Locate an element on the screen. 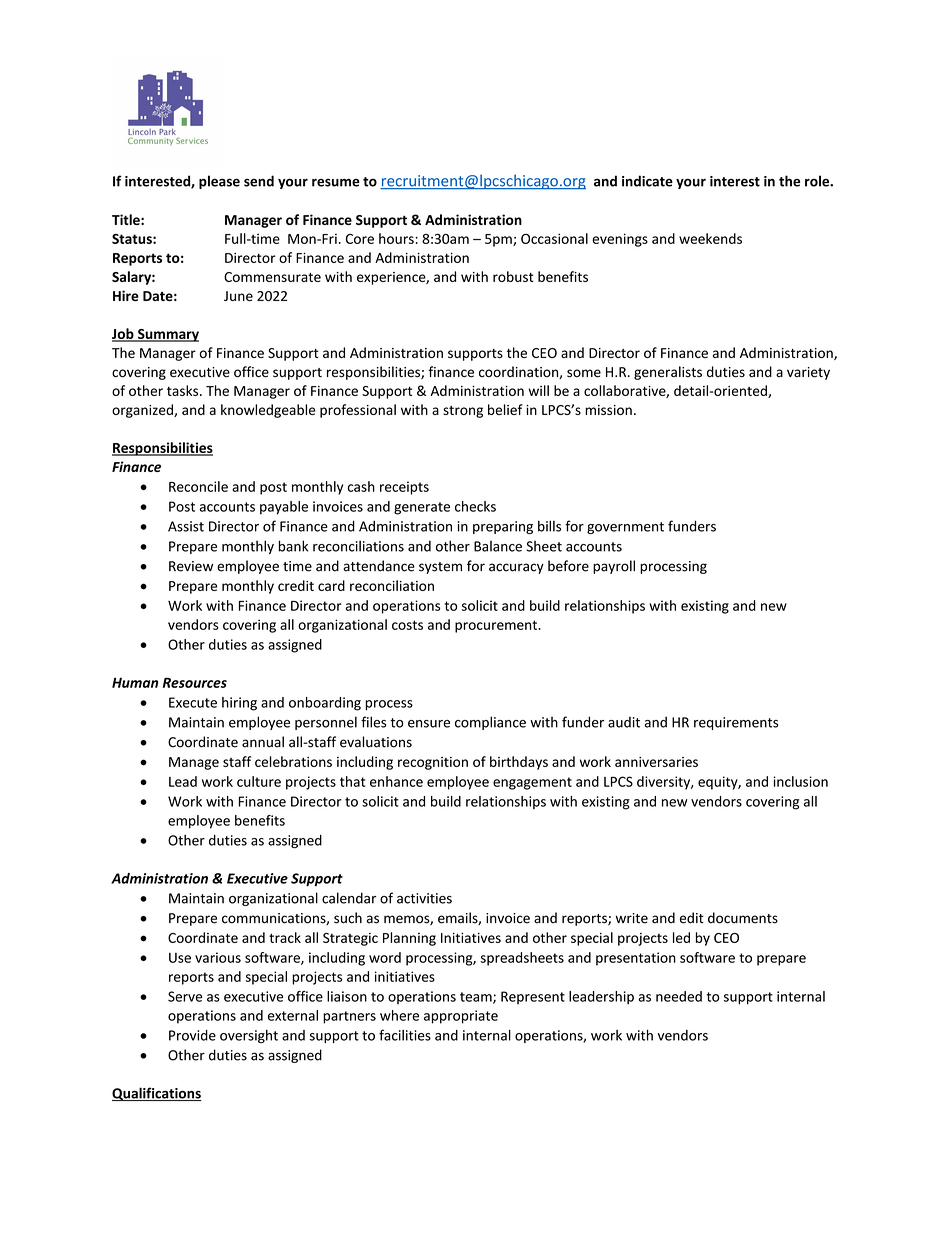 The height and width of the screenshot is (1233, 952). recognition is located at coordinates (433, 763).
